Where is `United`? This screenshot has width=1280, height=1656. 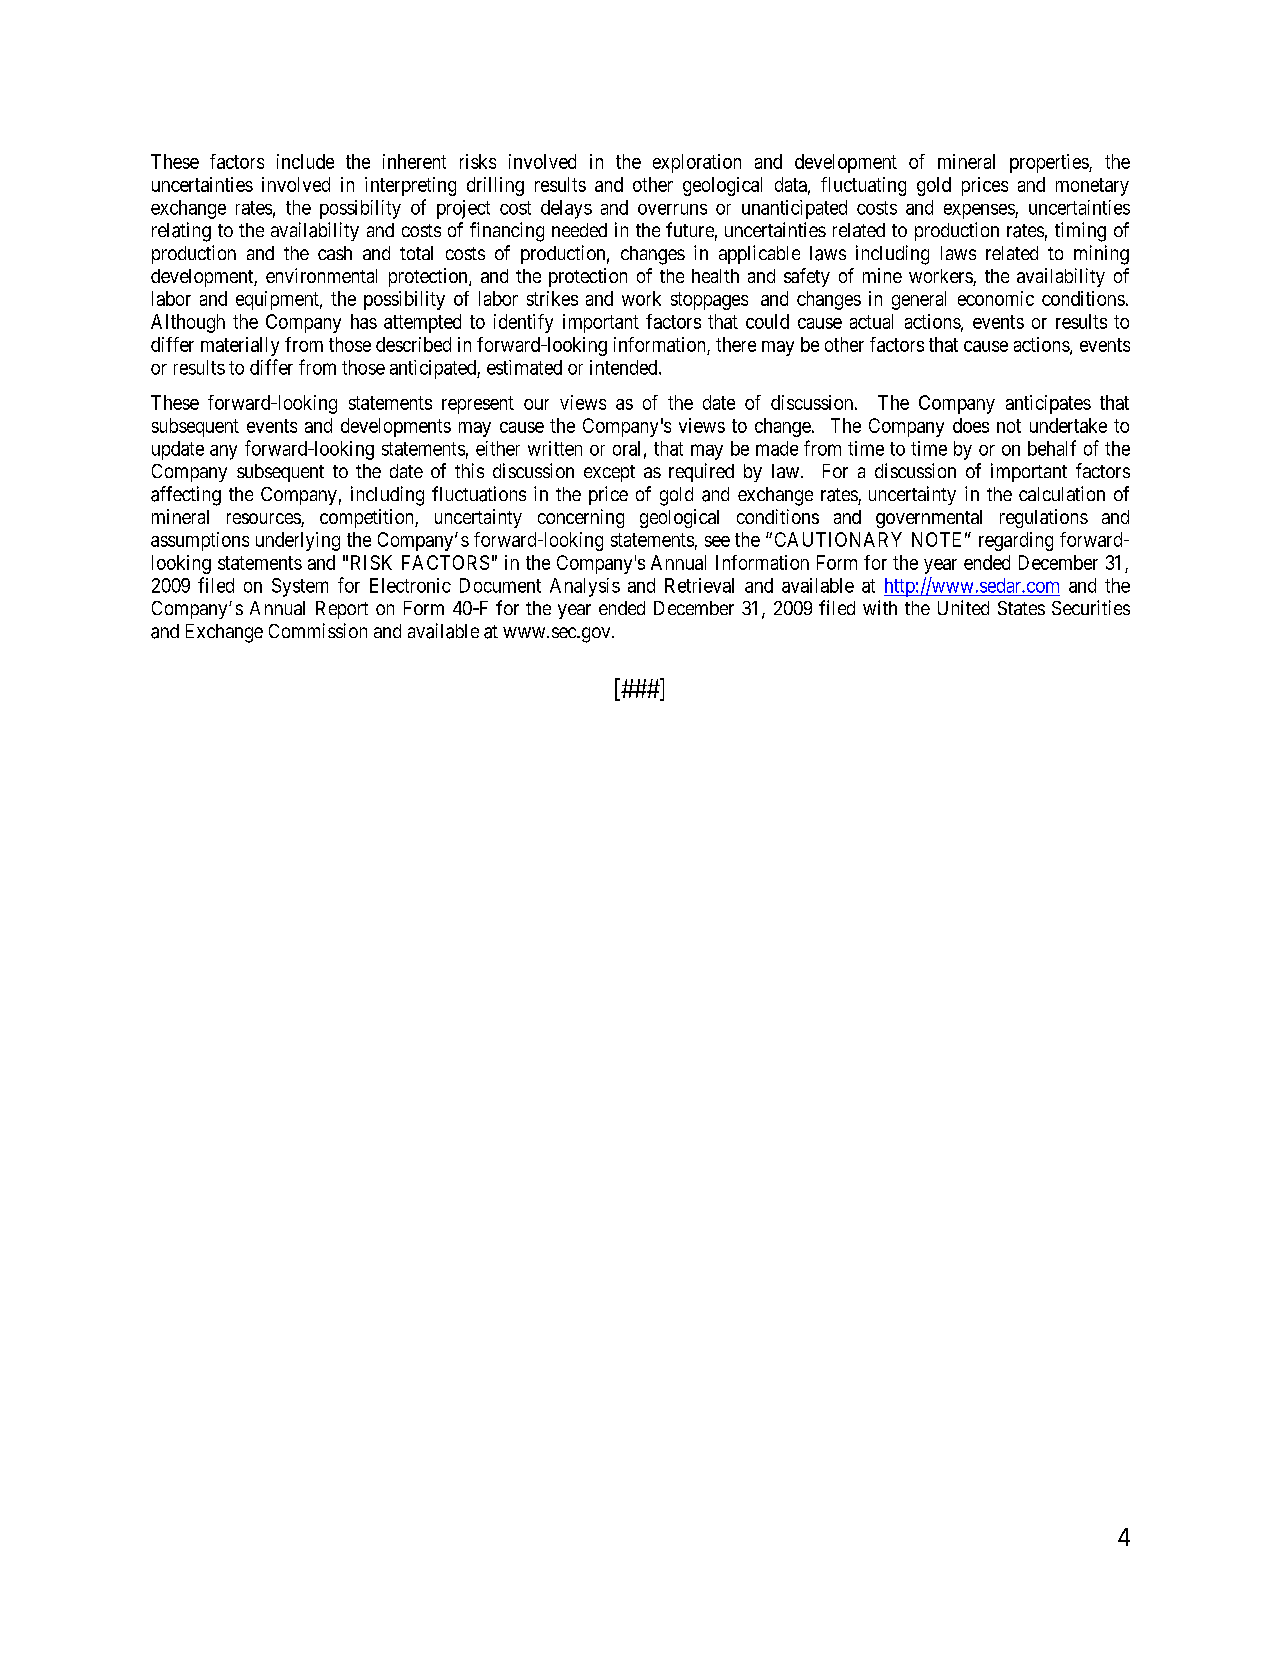 United is located at coordinates (963, 607).
